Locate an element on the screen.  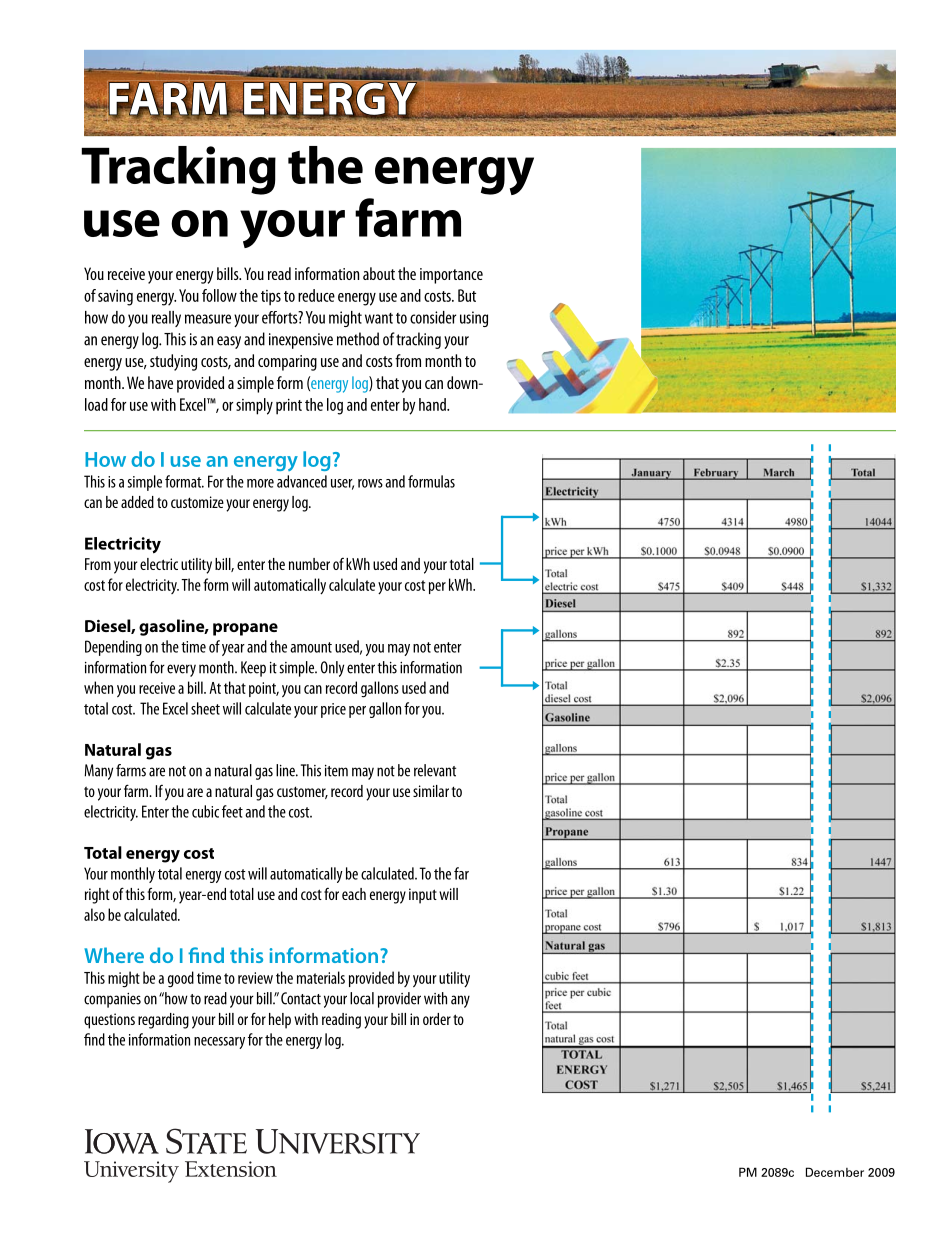
necessary is located at coordinates (219, 1043).
